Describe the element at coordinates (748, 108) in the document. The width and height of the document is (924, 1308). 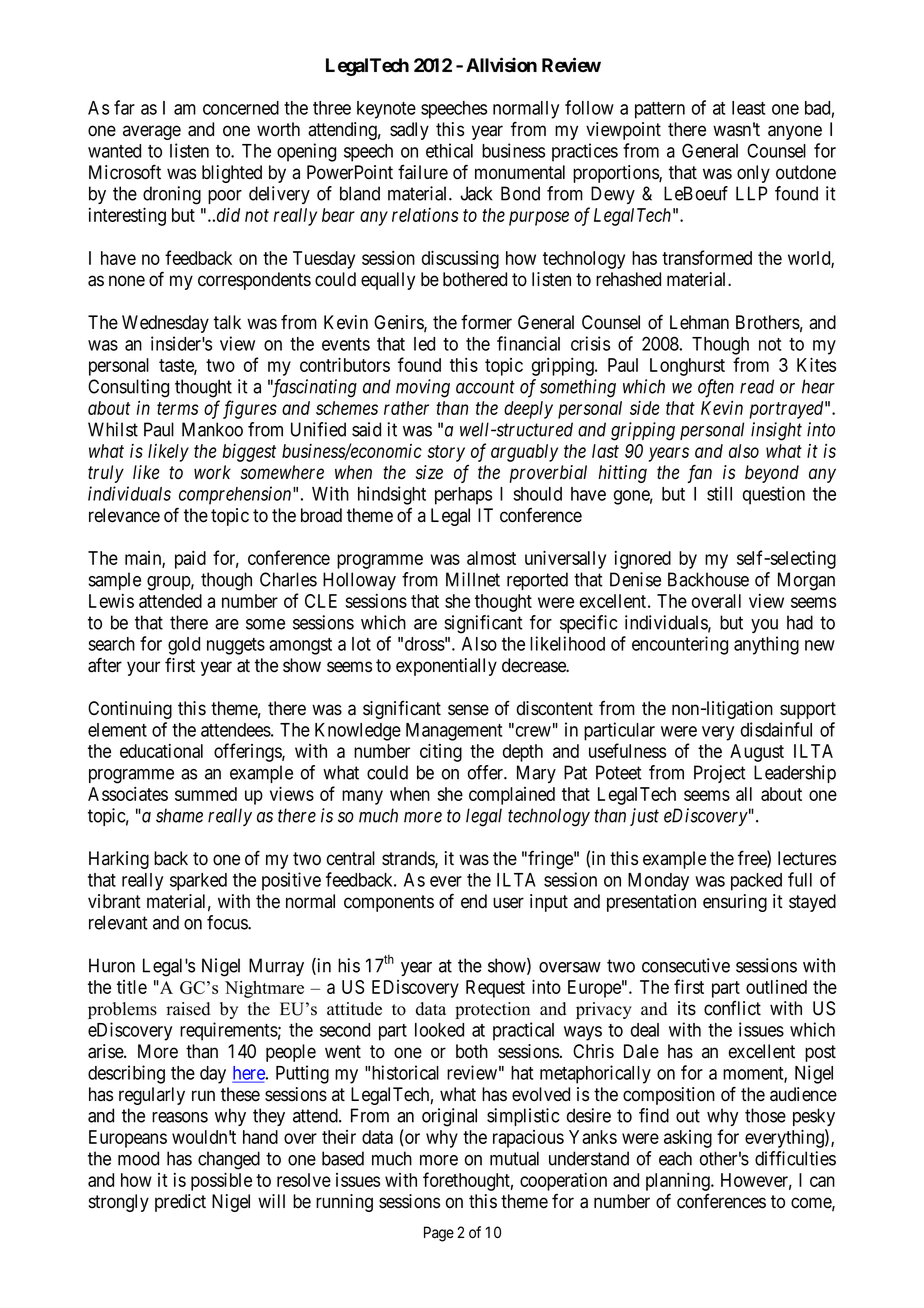
I see `least` at that location.
